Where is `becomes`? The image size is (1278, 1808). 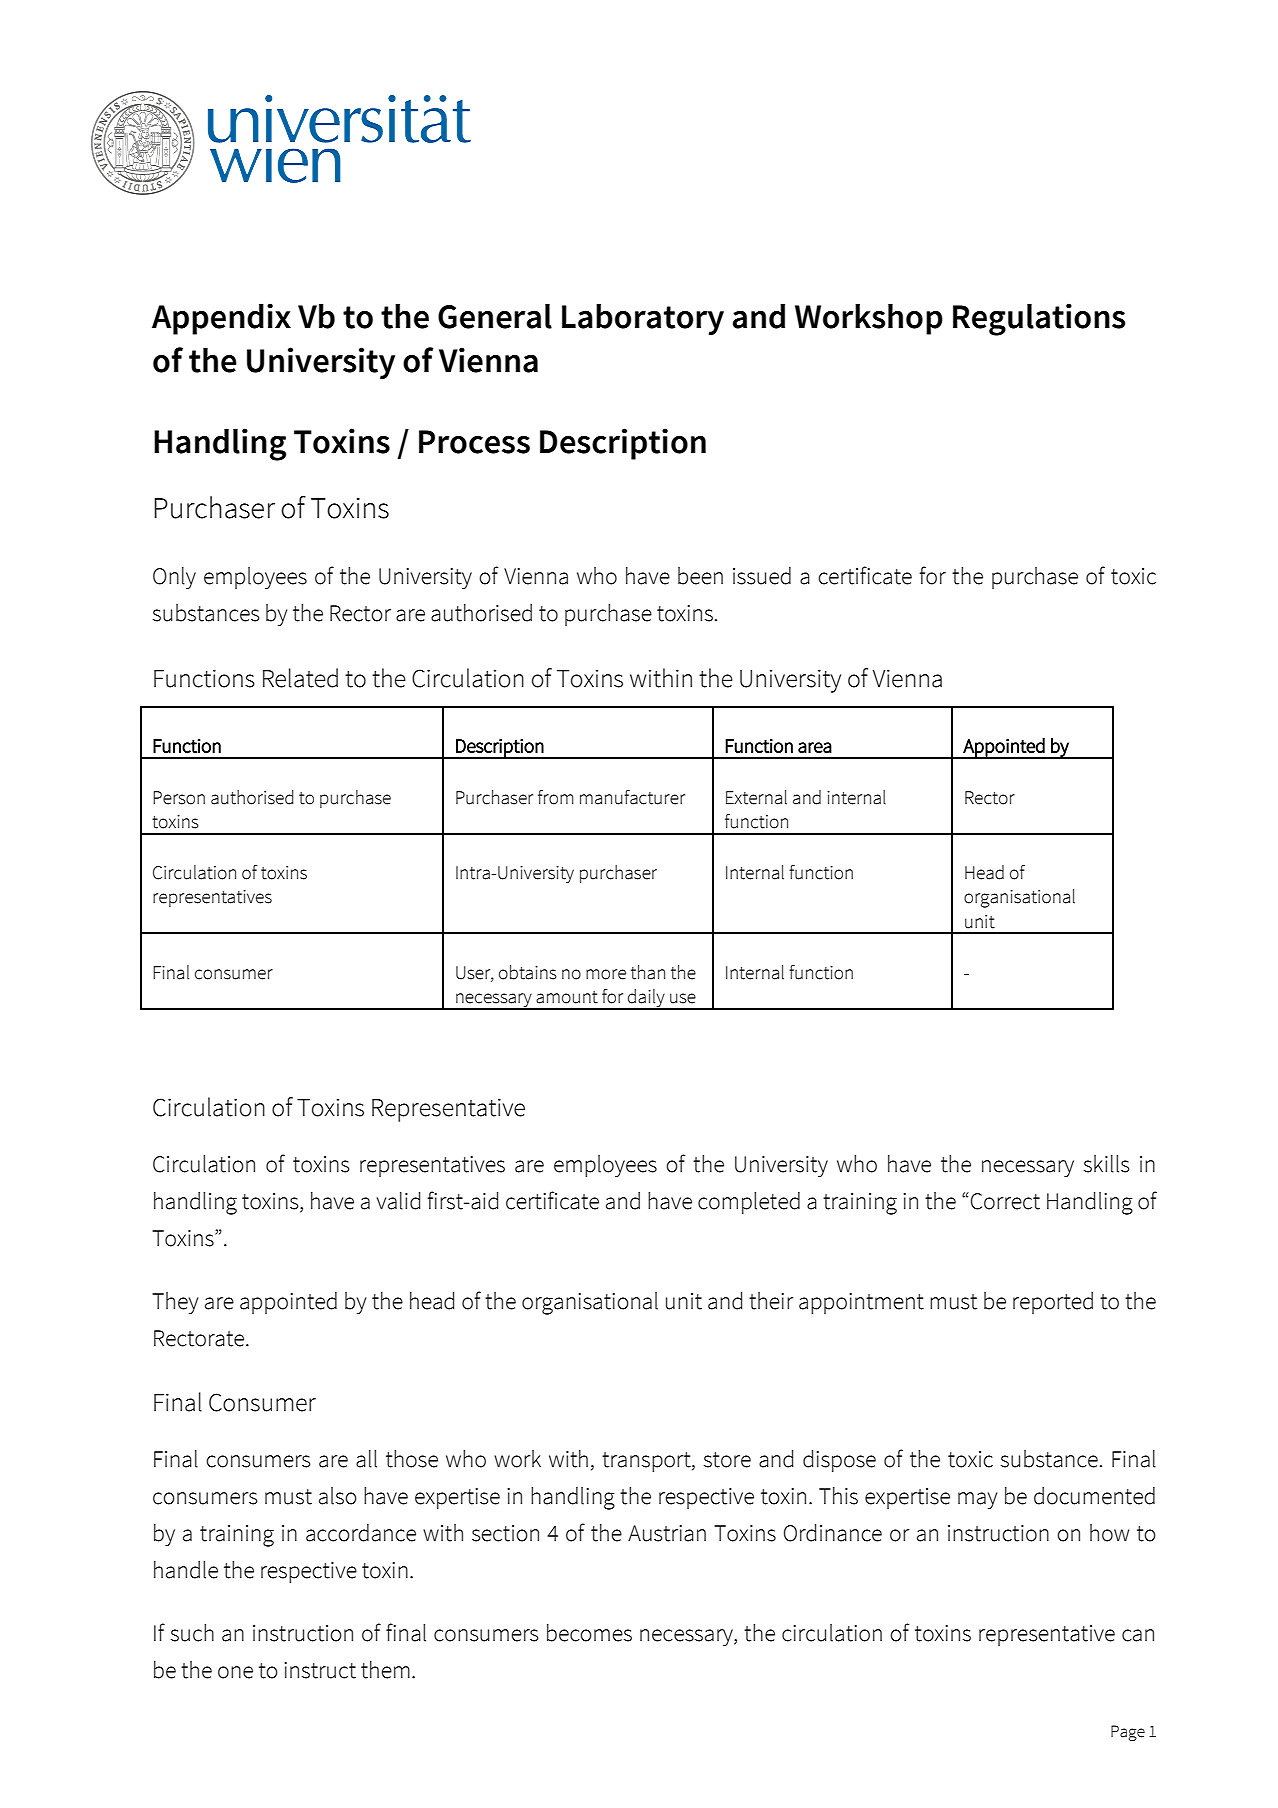 becomes is located at coordinates (589, 1633).
